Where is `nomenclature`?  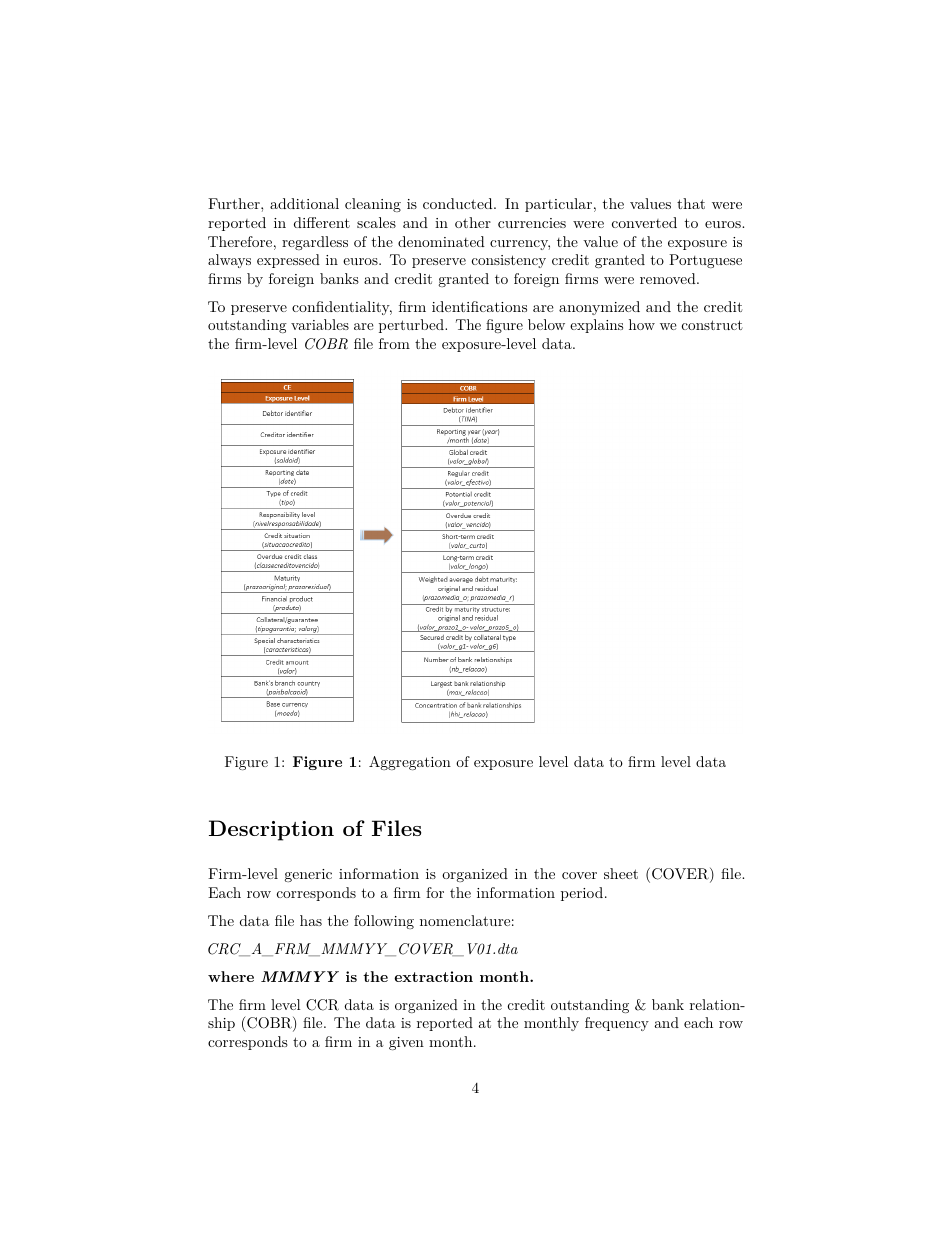 nomenclature is located at coordinates (465, 920).
